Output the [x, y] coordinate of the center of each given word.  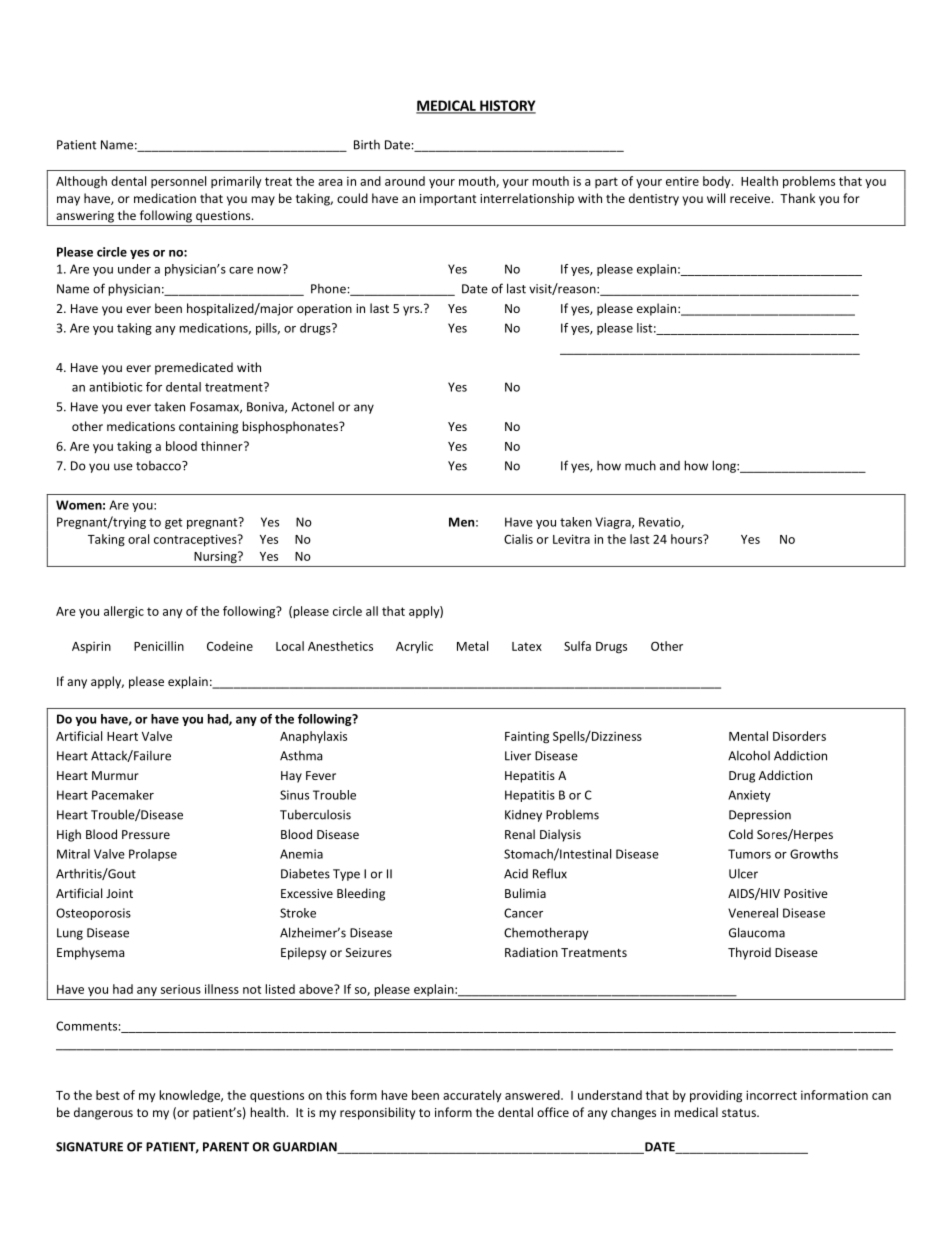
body [718, 182]
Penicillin [159, 646]
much [640, 465]
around [405, 181]
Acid [516, 874]
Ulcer [743, 874]
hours [688, 539]
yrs [412, 311]
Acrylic [414, 647]
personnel [178, 182]
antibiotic [115, 387]
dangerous [103, 1113]
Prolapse [153, 855]
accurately [472, 1096]
